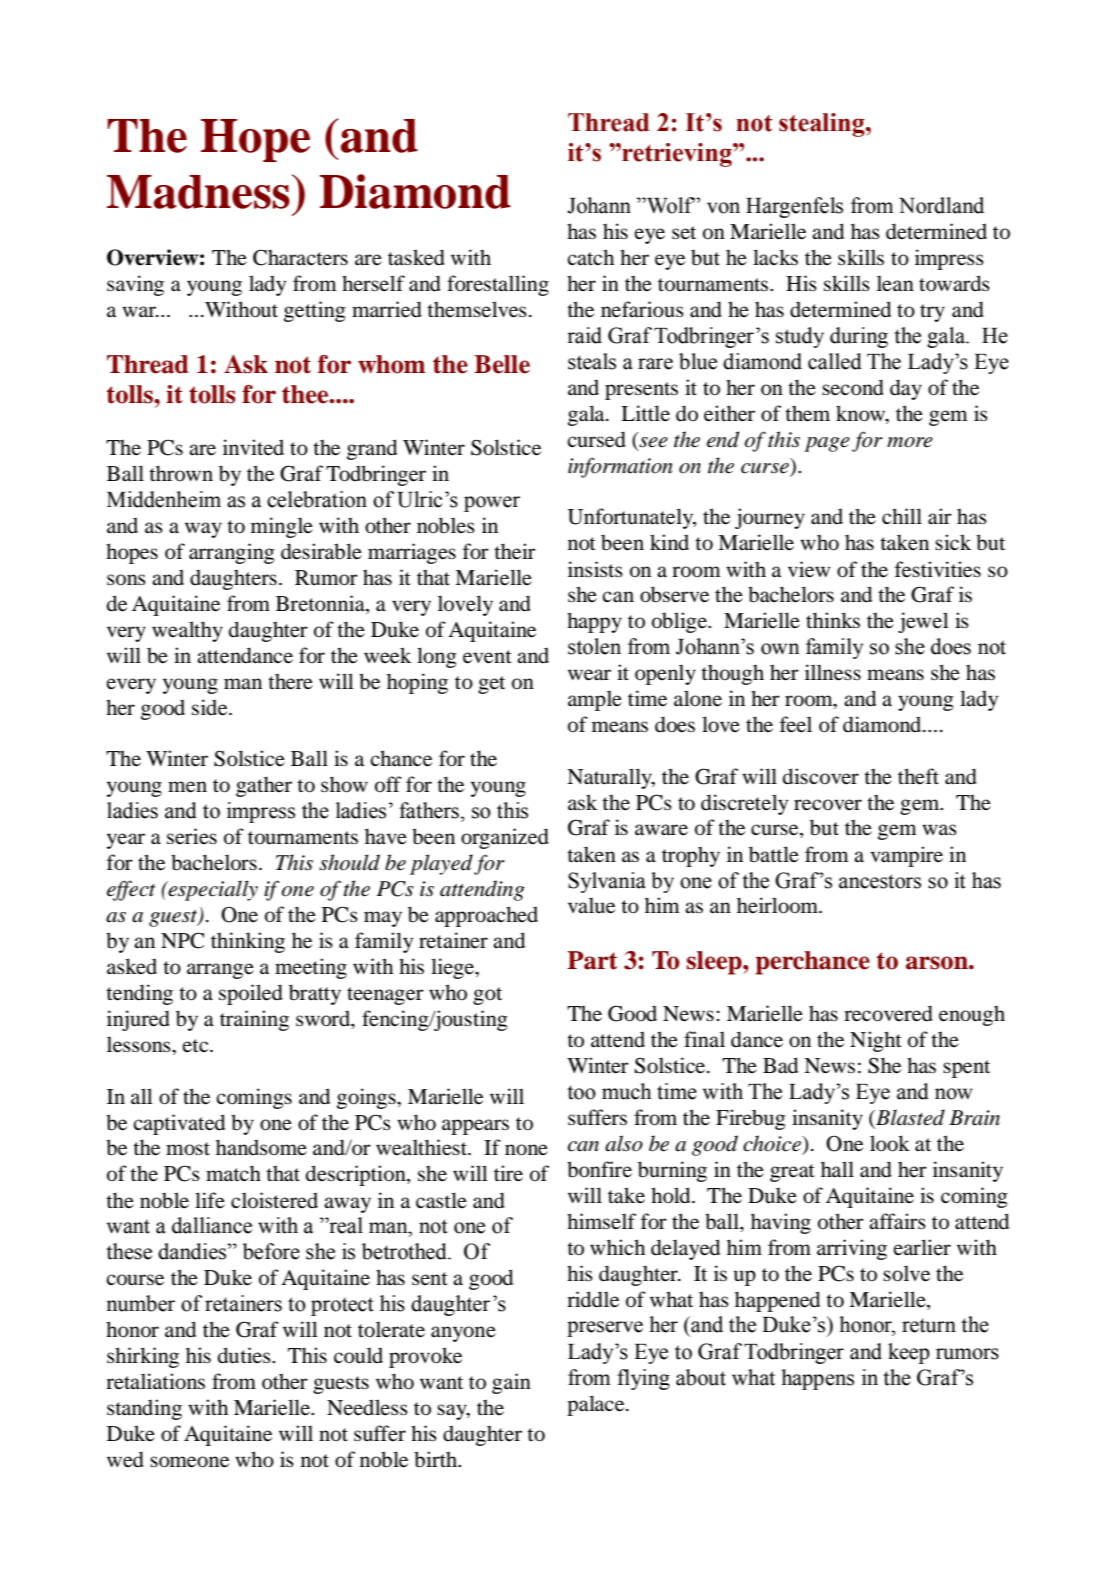 The height and width of the screenshot is (1582, 1118). I want to click on Madness, so click(198, 192).
